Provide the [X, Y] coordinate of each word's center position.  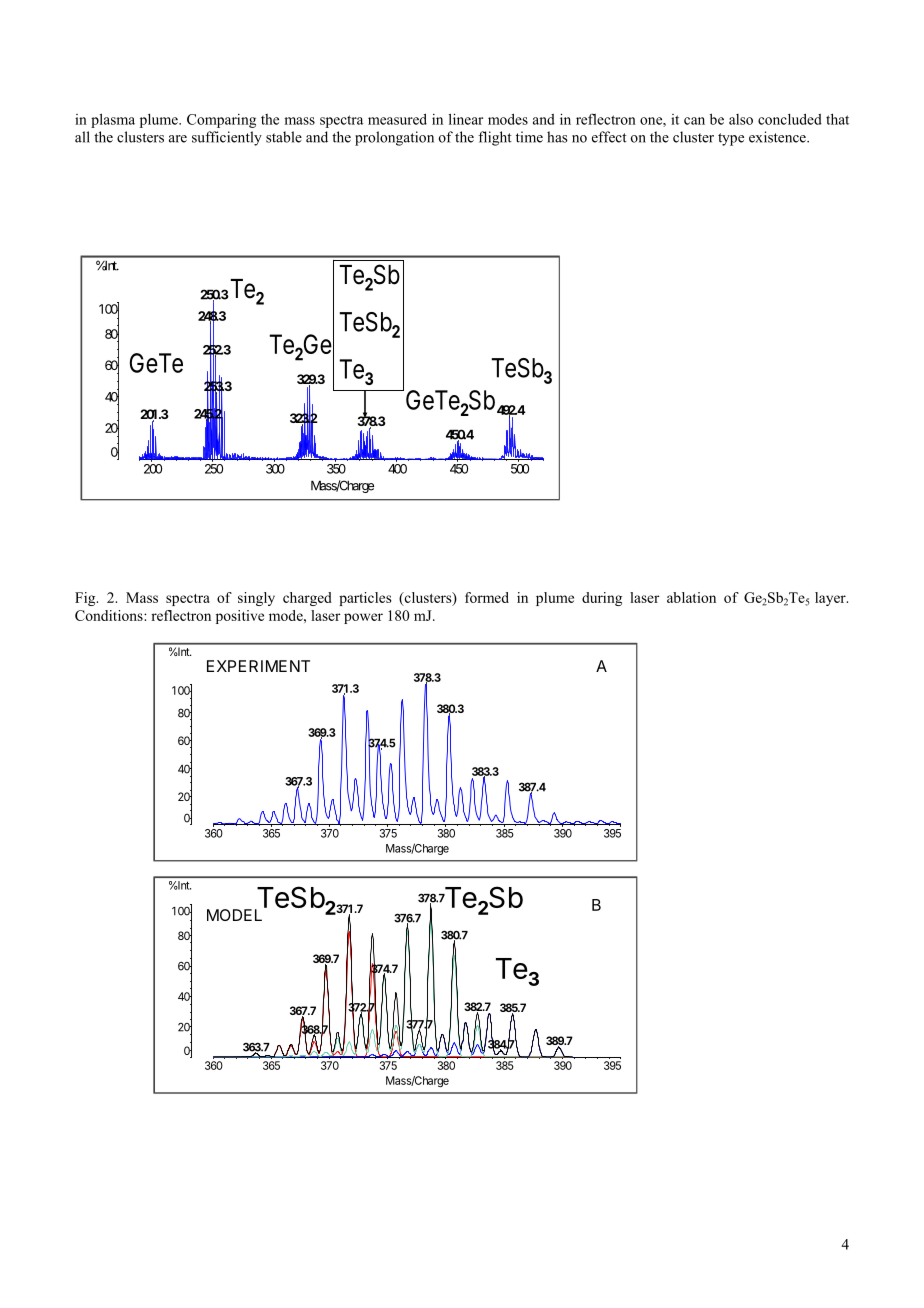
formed [487, 597]
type [731, 139]
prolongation [394, 138]
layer [831, 599]
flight [495, 138]
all [82, 137]
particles [365, 599]
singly [256, 599]
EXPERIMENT [258, 666]
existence [778, 137]
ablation [691, 597]
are [178, 139]
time [529, 137]
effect [609, 137]
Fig [86, 599]
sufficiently [227, 138]
